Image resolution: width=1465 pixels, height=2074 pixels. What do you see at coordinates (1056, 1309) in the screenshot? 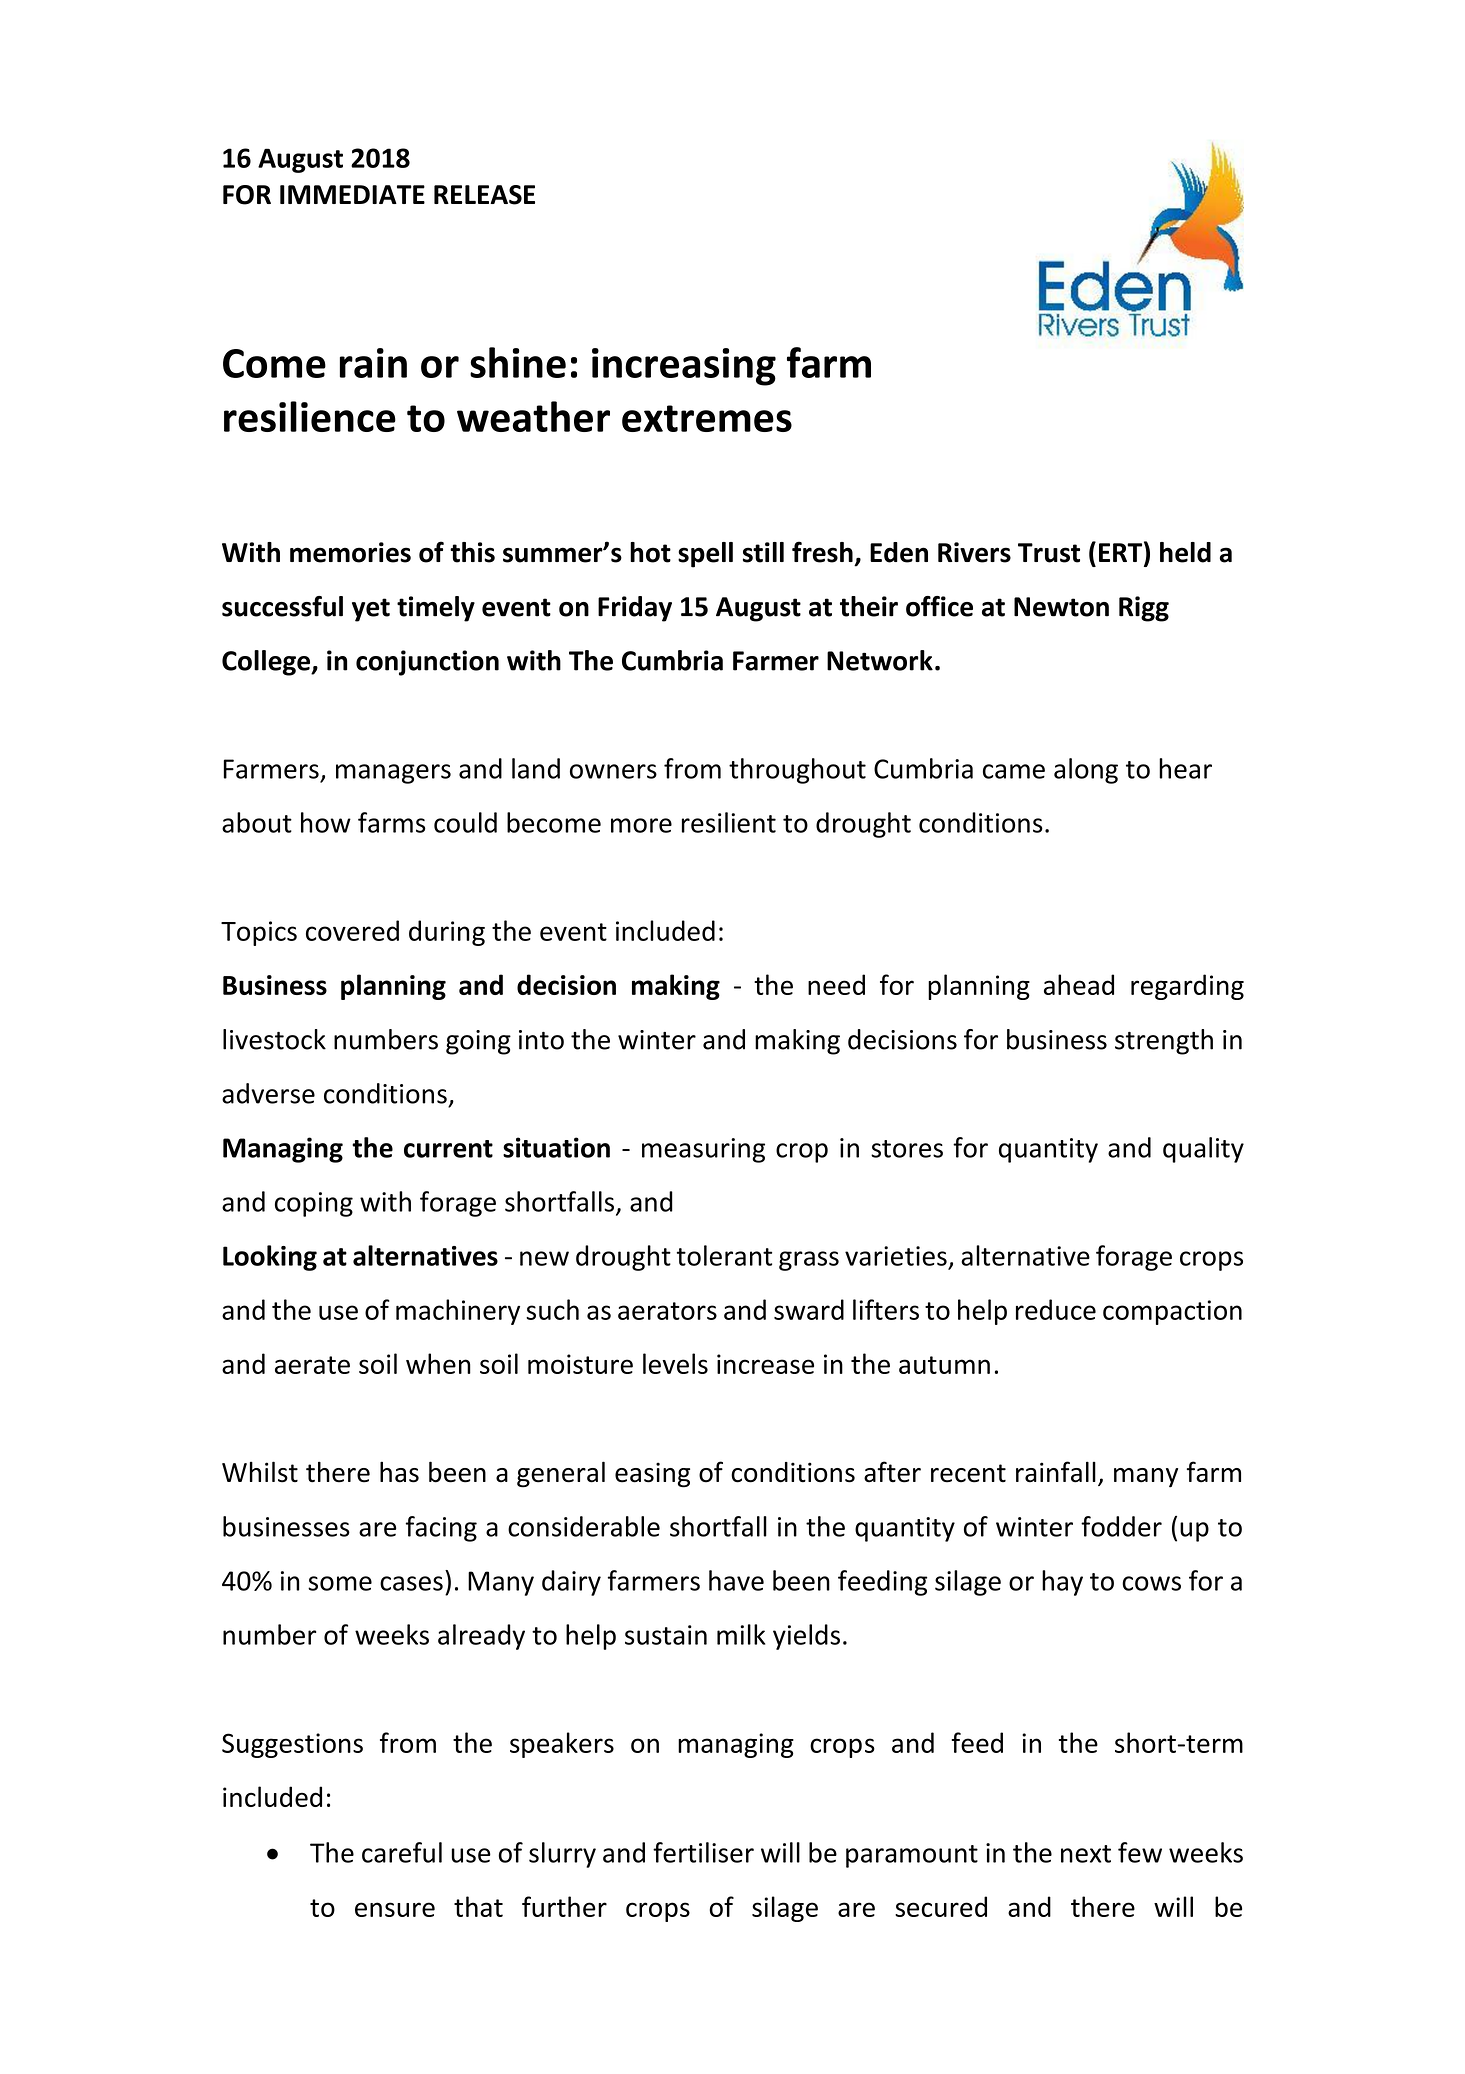
I see `reduce` at bounding box center [1056, 1309].
